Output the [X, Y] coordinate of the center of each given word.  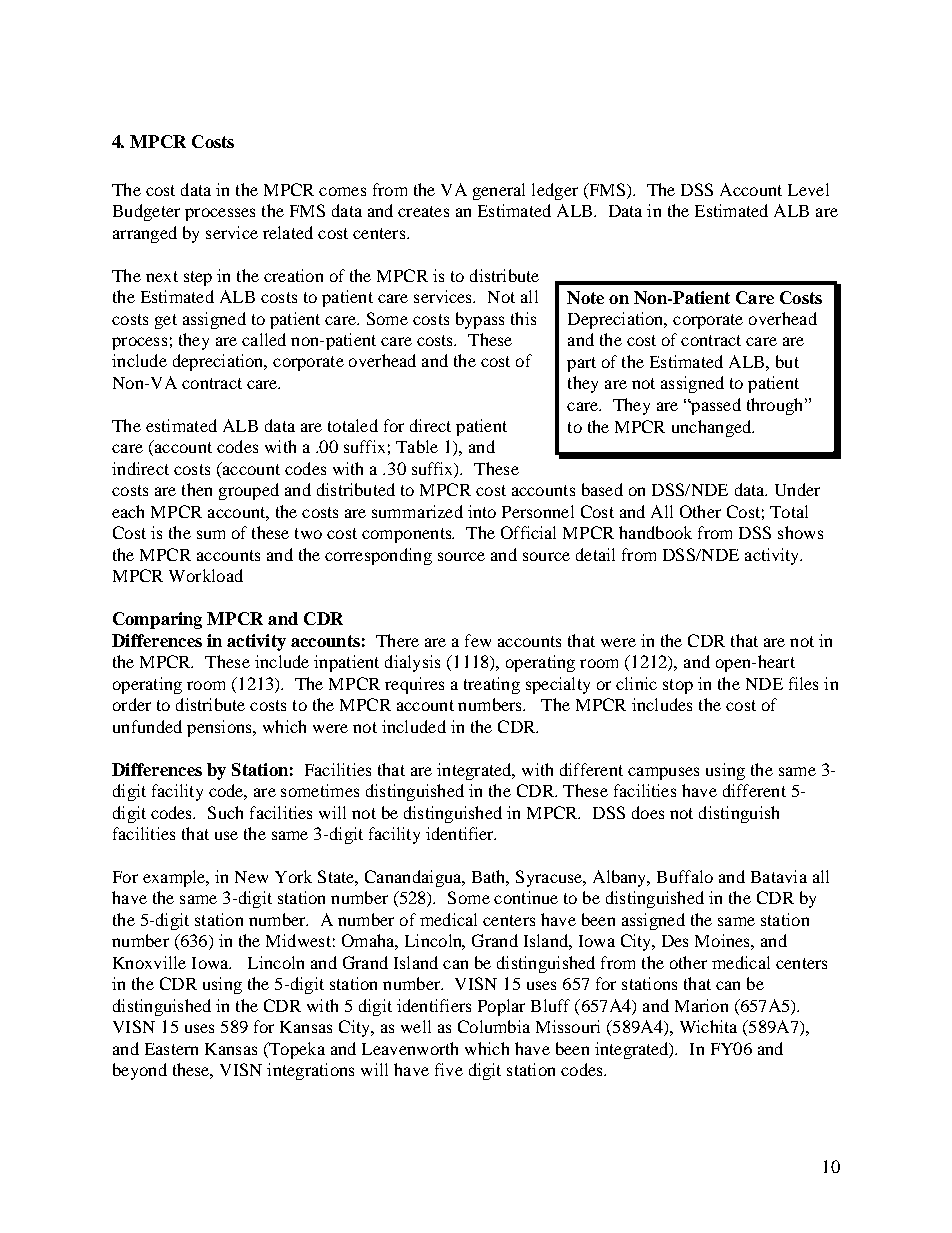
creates [423, 211]
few [478, 640]
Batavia [779, 876]
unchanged [713, 428]
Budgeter [146, 212]
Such [225, 812]
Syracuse [550, 878]
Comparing [157, 620]
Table [417, 446]
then [197, 489]
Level [808, 189]
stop [678, 686]
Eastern [171, 1049]
